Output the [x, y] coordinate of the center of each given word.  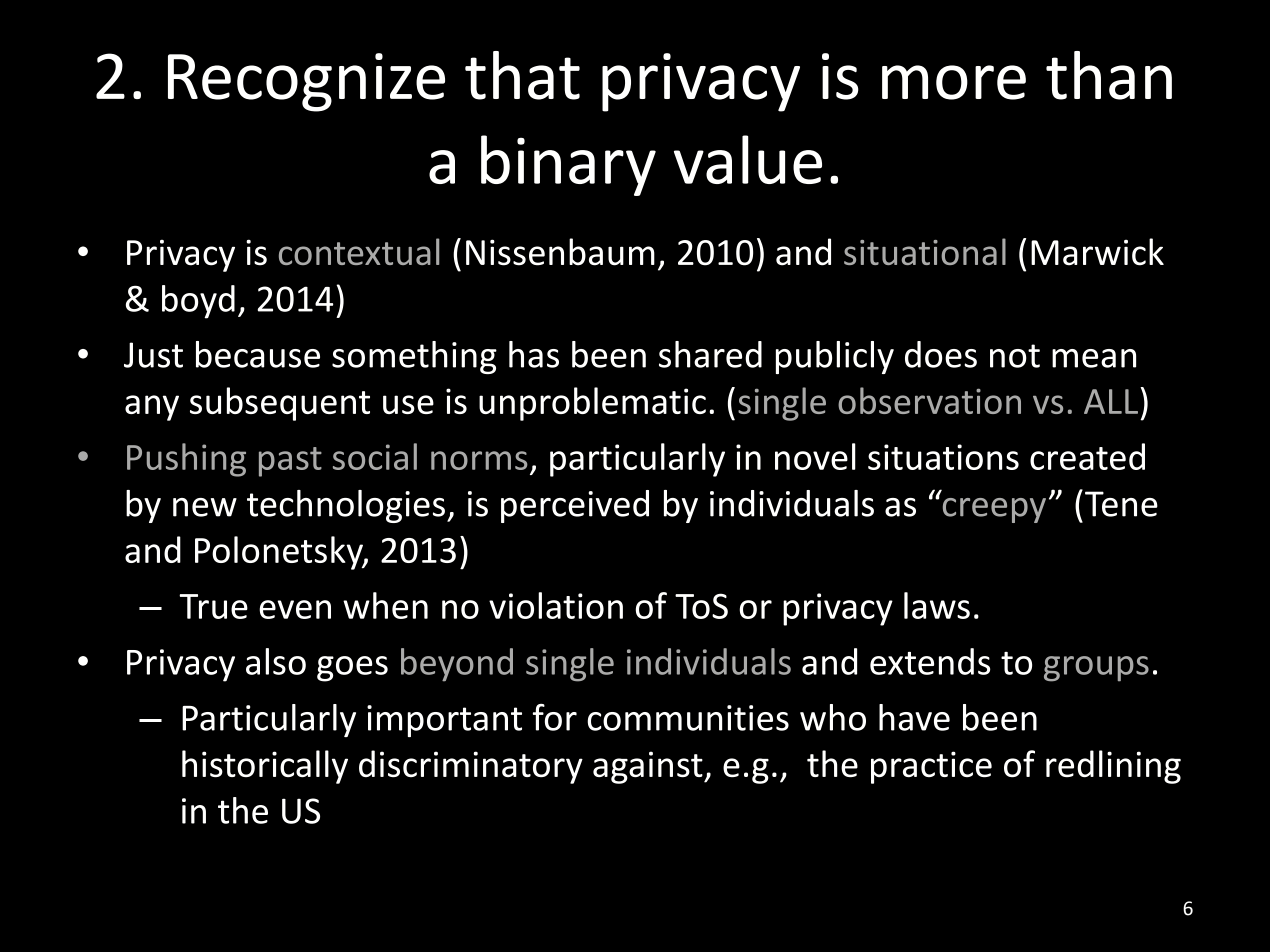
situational [925, 251]
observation [929, 400]
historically [265, 767]
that [522, 75]
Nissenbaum [560, 252]
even [295, 609]
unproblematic [592, 404]
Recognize [306, 82]
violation [556, 605]
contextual [359, 251]
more [954, 82]
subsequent [280, 404]
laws [937, 605]
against [649, 767]
